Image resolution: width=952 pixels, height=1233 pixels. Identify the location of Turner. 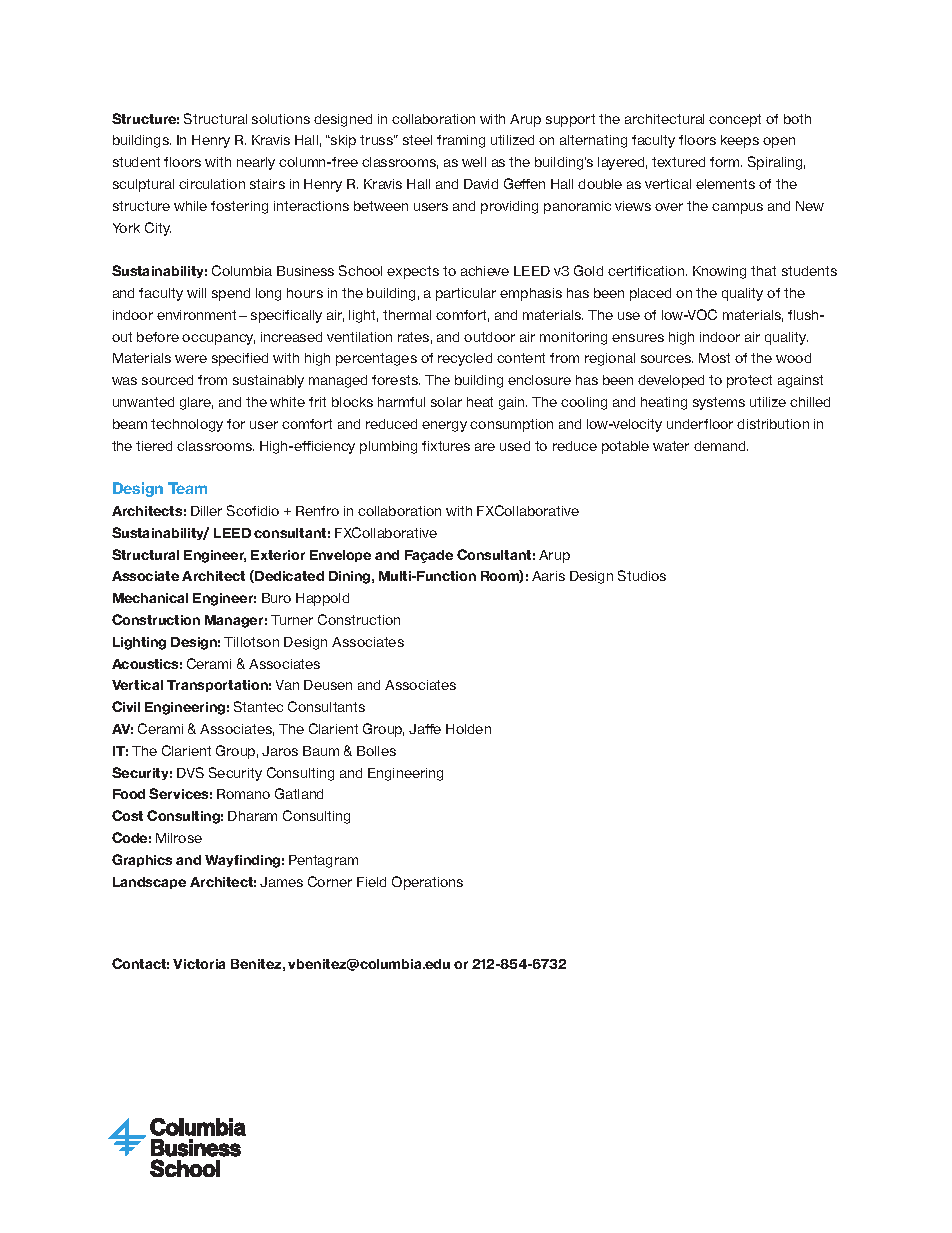
(292, 620).
